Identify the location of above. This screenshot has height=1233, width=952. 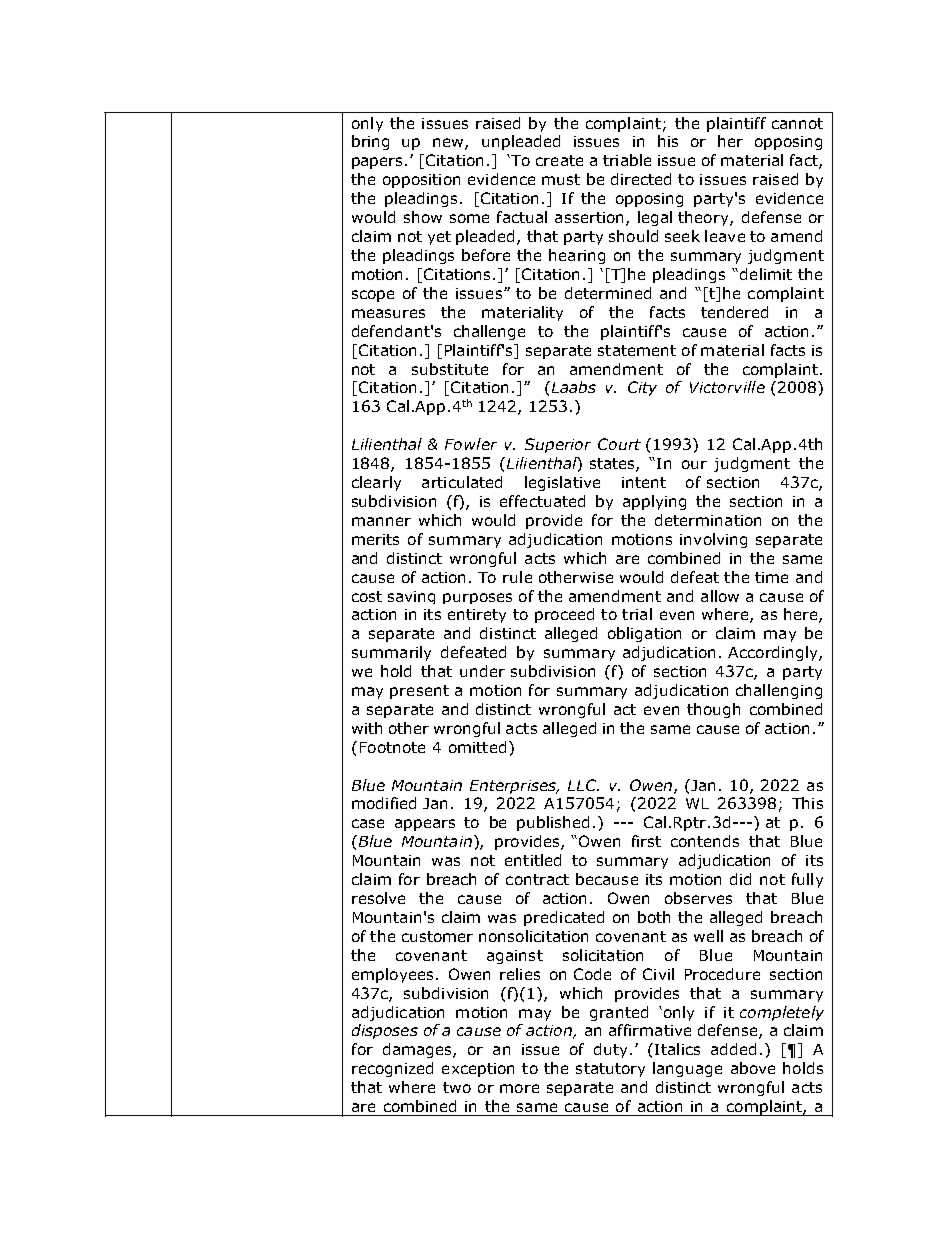
(753, 1068).
